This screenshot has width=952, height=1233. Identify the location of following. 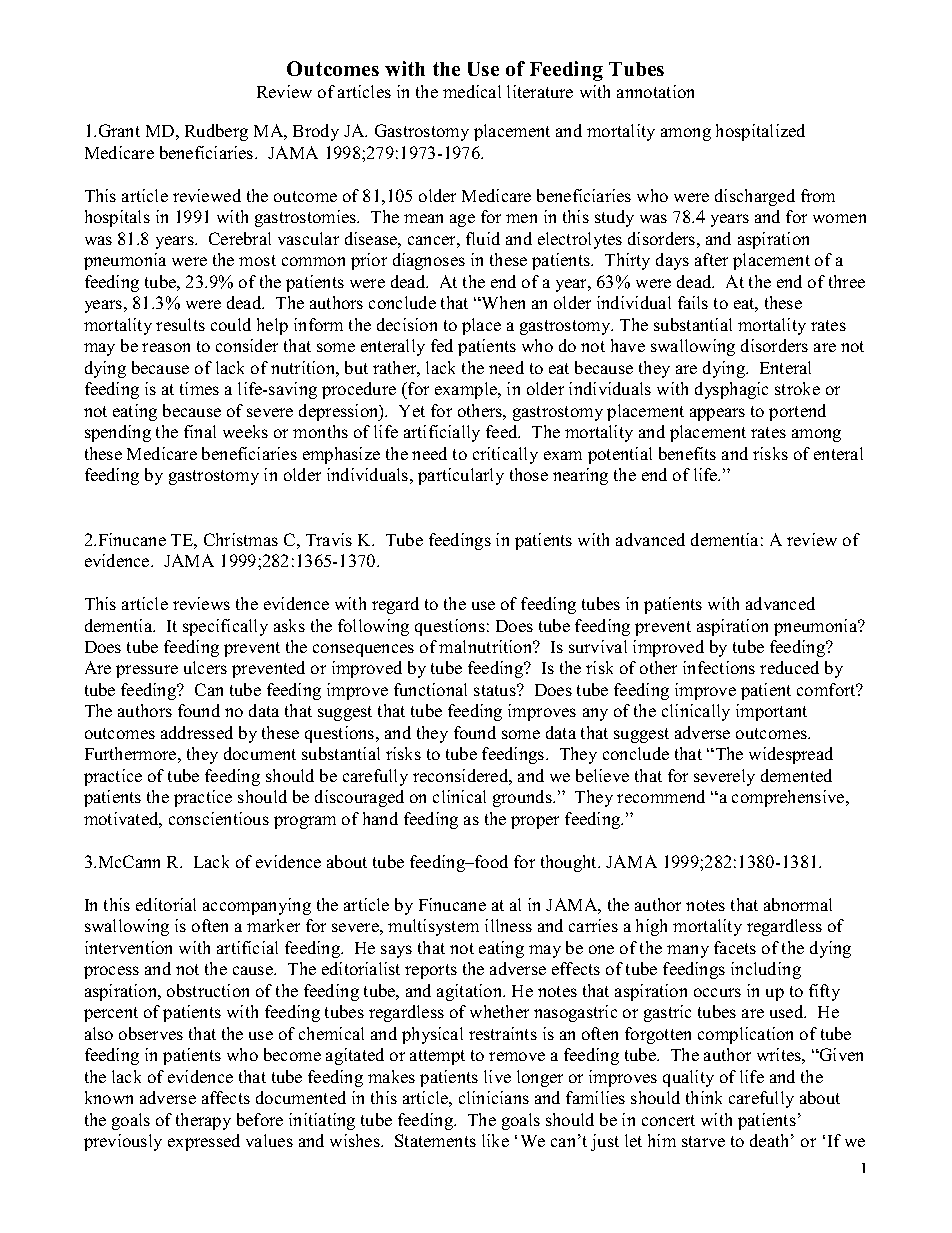
(373, 627).
